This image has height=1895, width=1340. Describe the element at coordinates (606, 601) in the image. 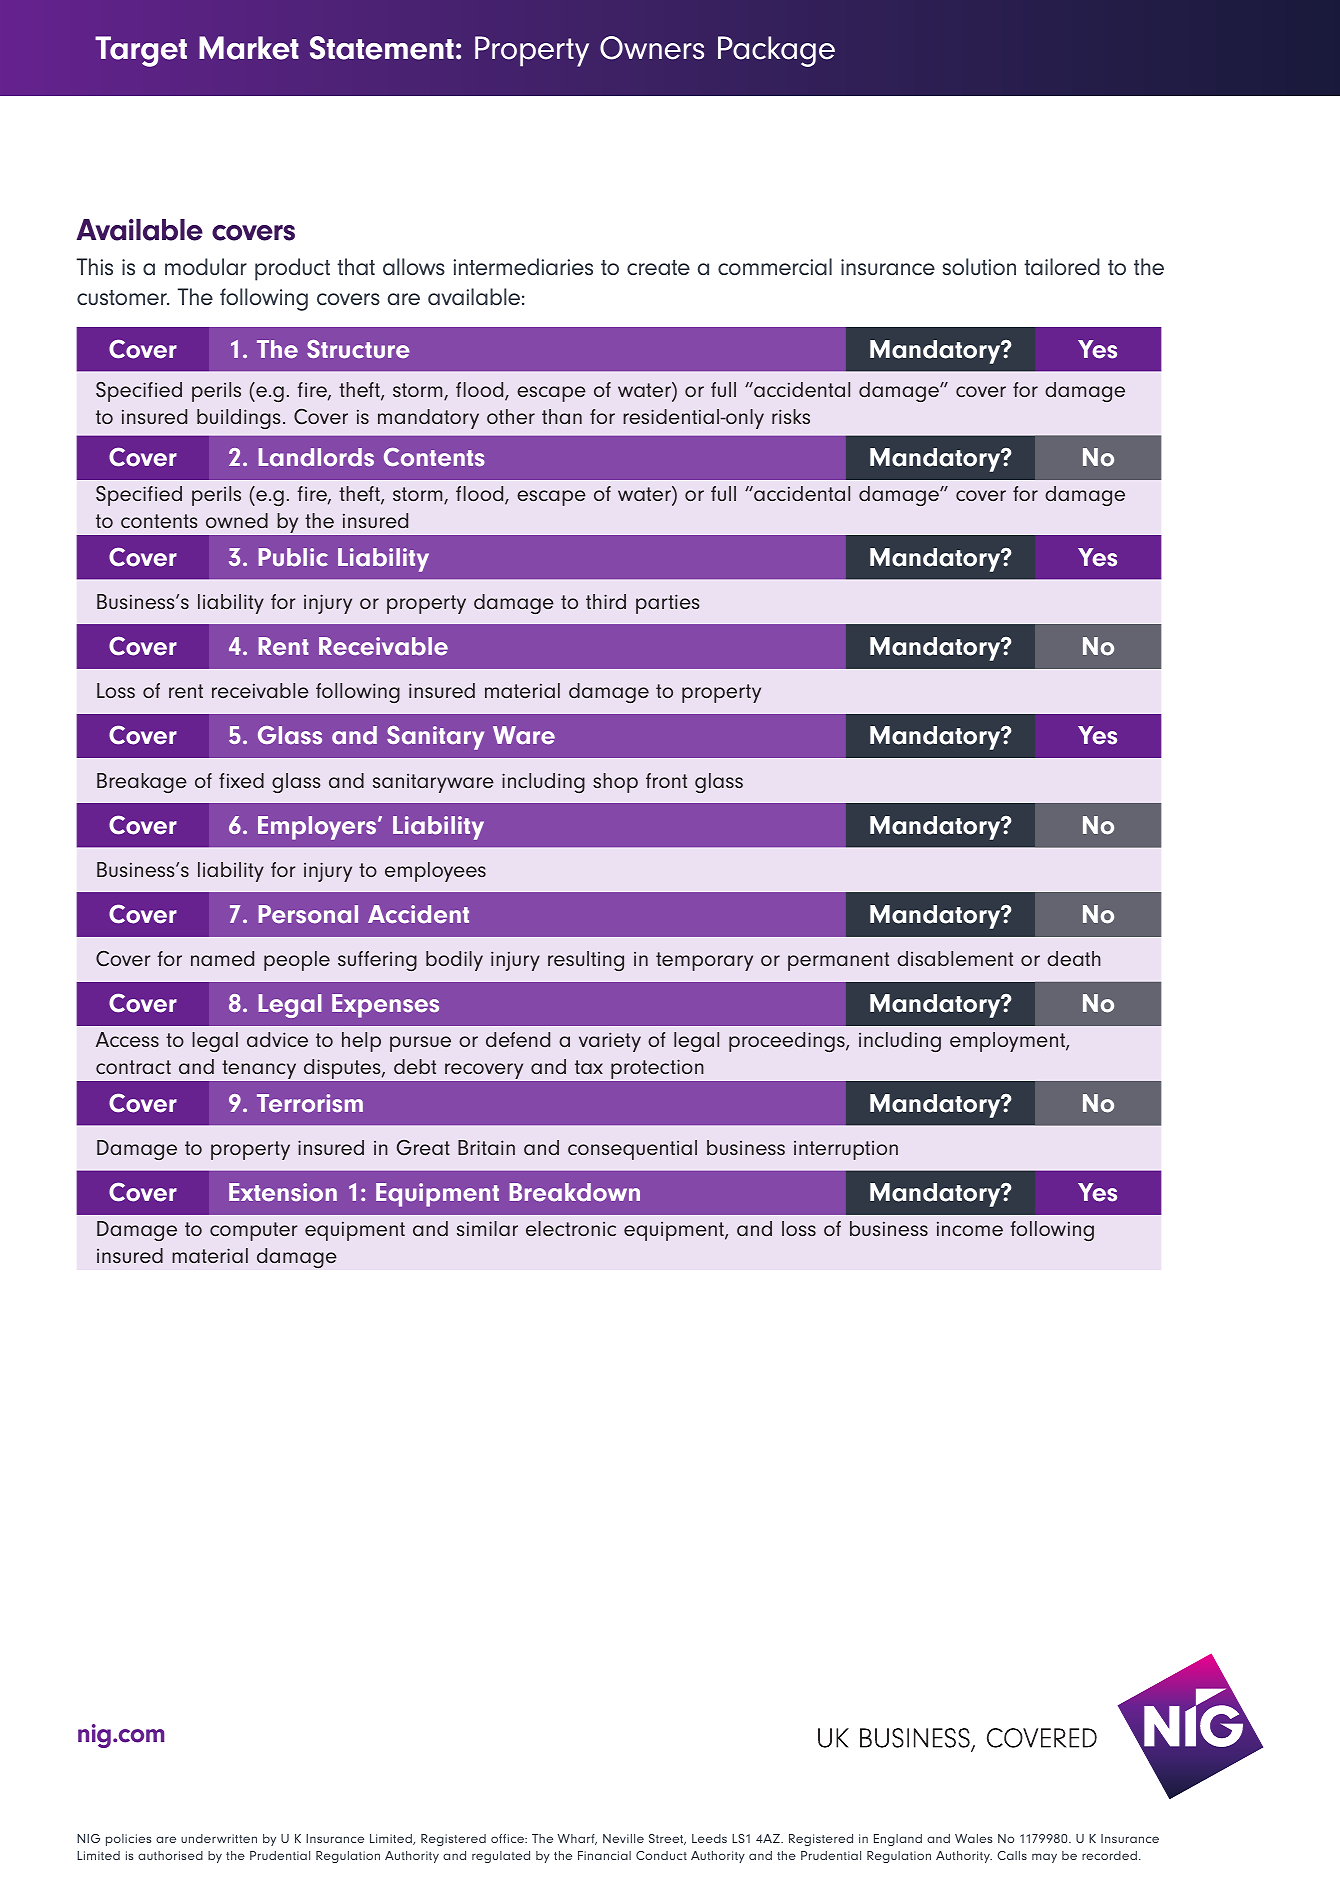

I see `third` at that location.
